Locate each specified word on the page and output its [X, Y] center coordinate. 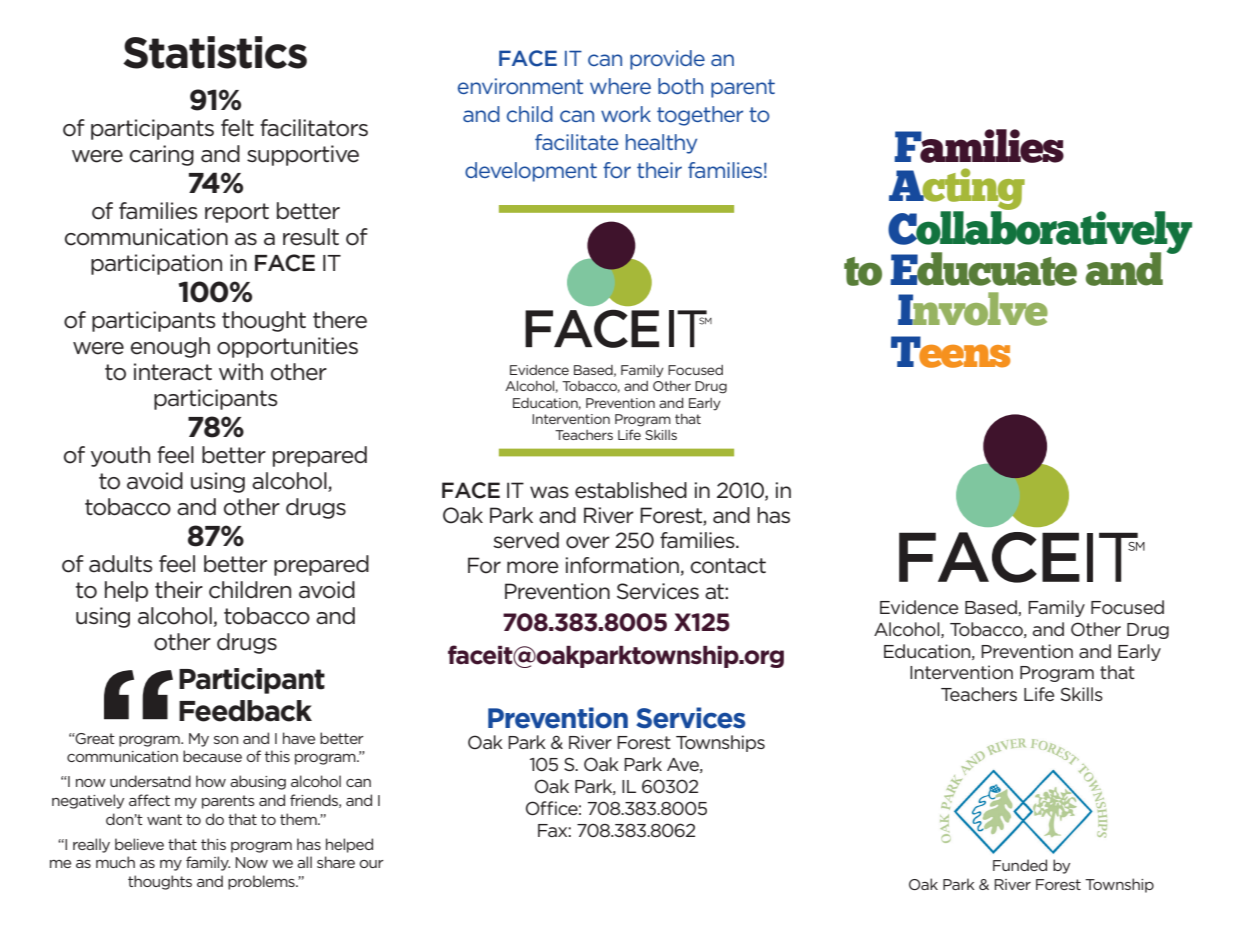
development [531, 172]
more [533, 567]
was [549, 492]
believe [139, 844]
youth [120, 456]
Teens [950, 352]
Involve [973, 309]
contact [728, 566]
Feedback [245, 711]
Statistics [215, 52]
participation [156, 264]
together [700, 116]
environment [520, 86]
